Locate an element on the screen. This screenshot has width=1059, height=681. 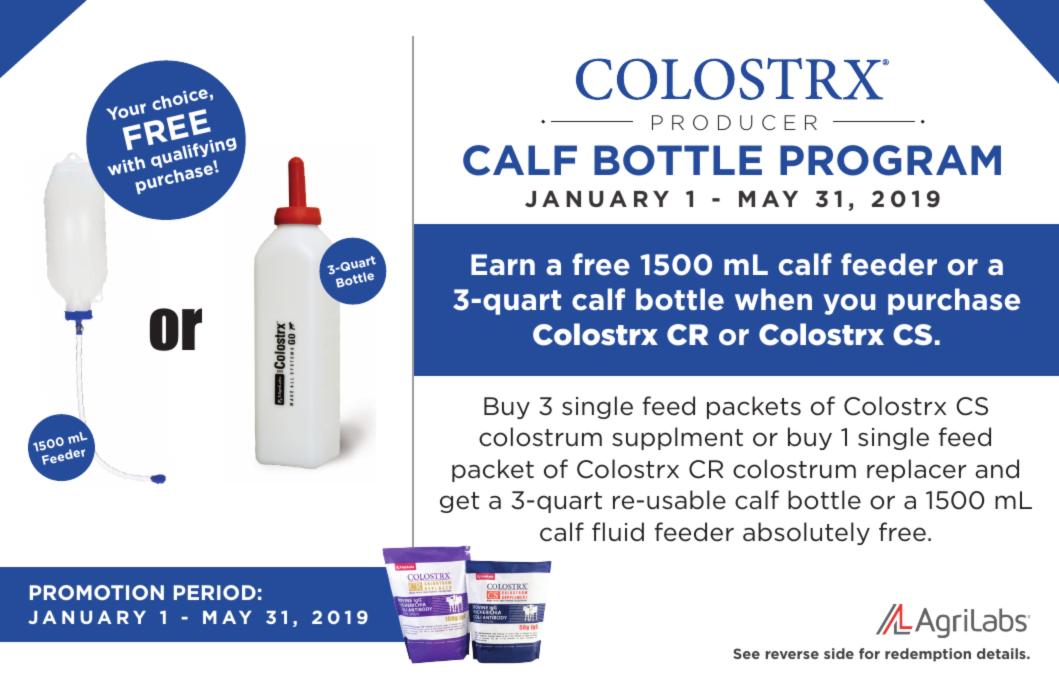
See is located at coordinates (746, 653).
